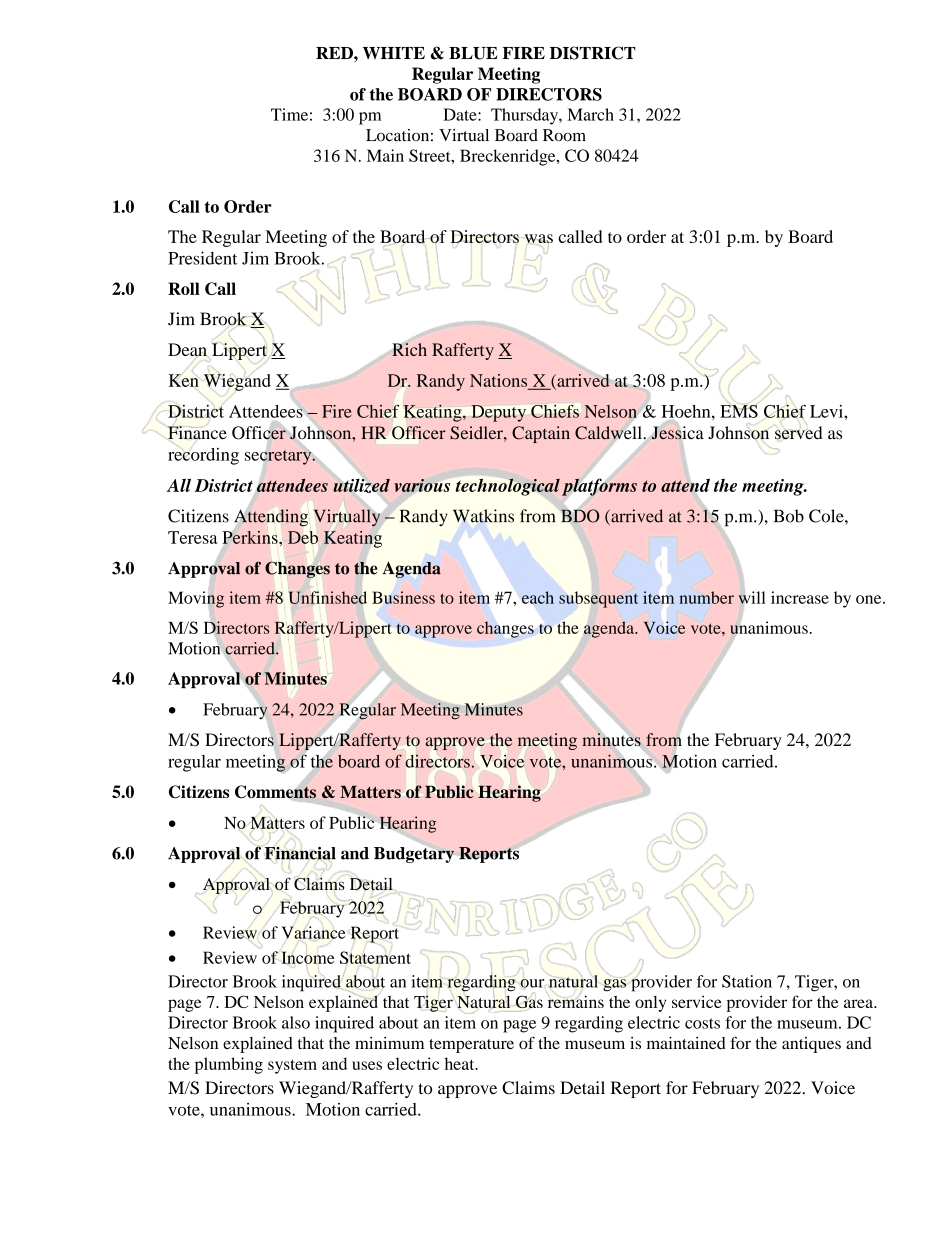 This screenshot has height=1233, width=952. I want to click on also, so click(296, 1022).
